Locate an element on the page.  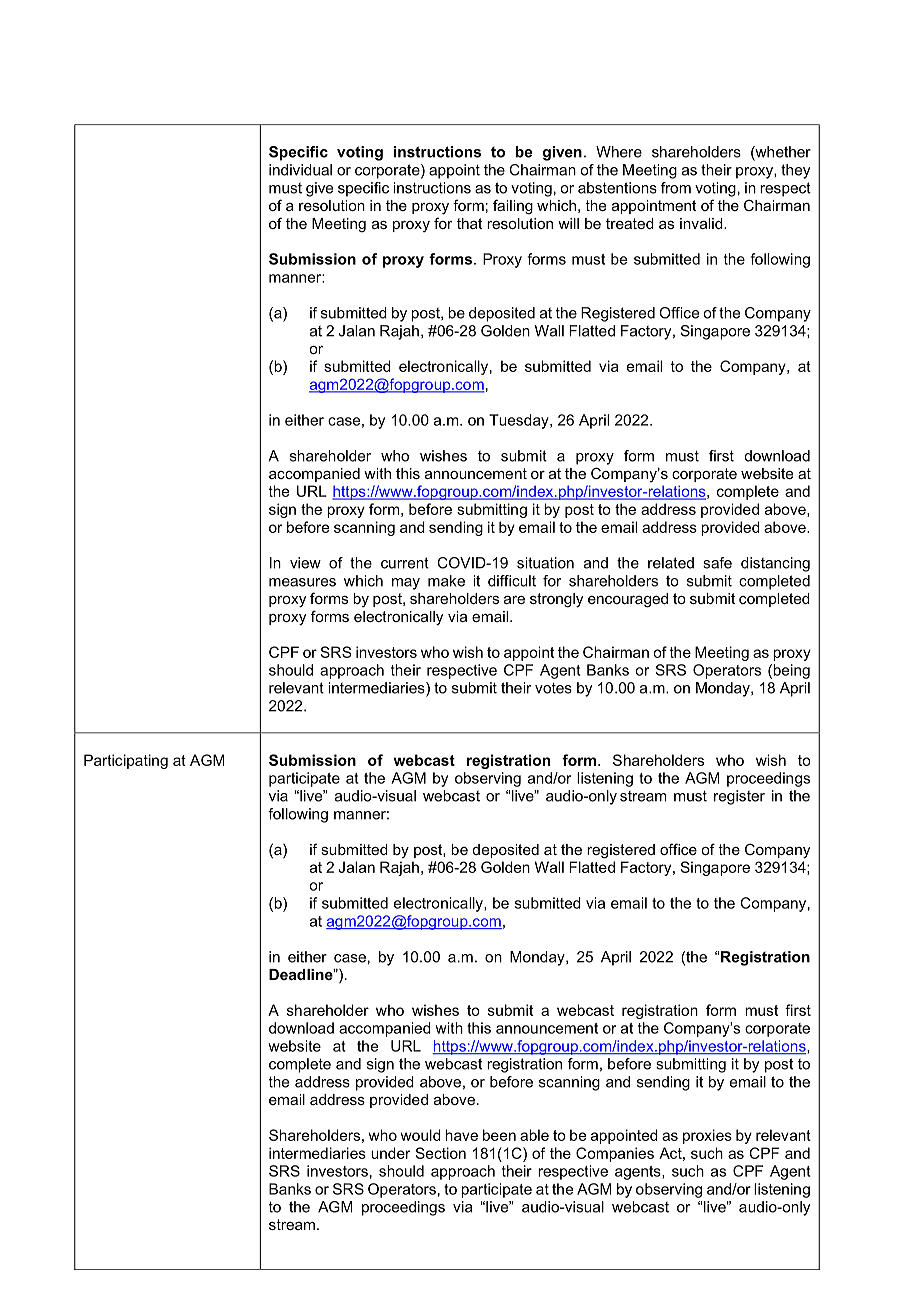
under is located at coordinates (390, 1153).
